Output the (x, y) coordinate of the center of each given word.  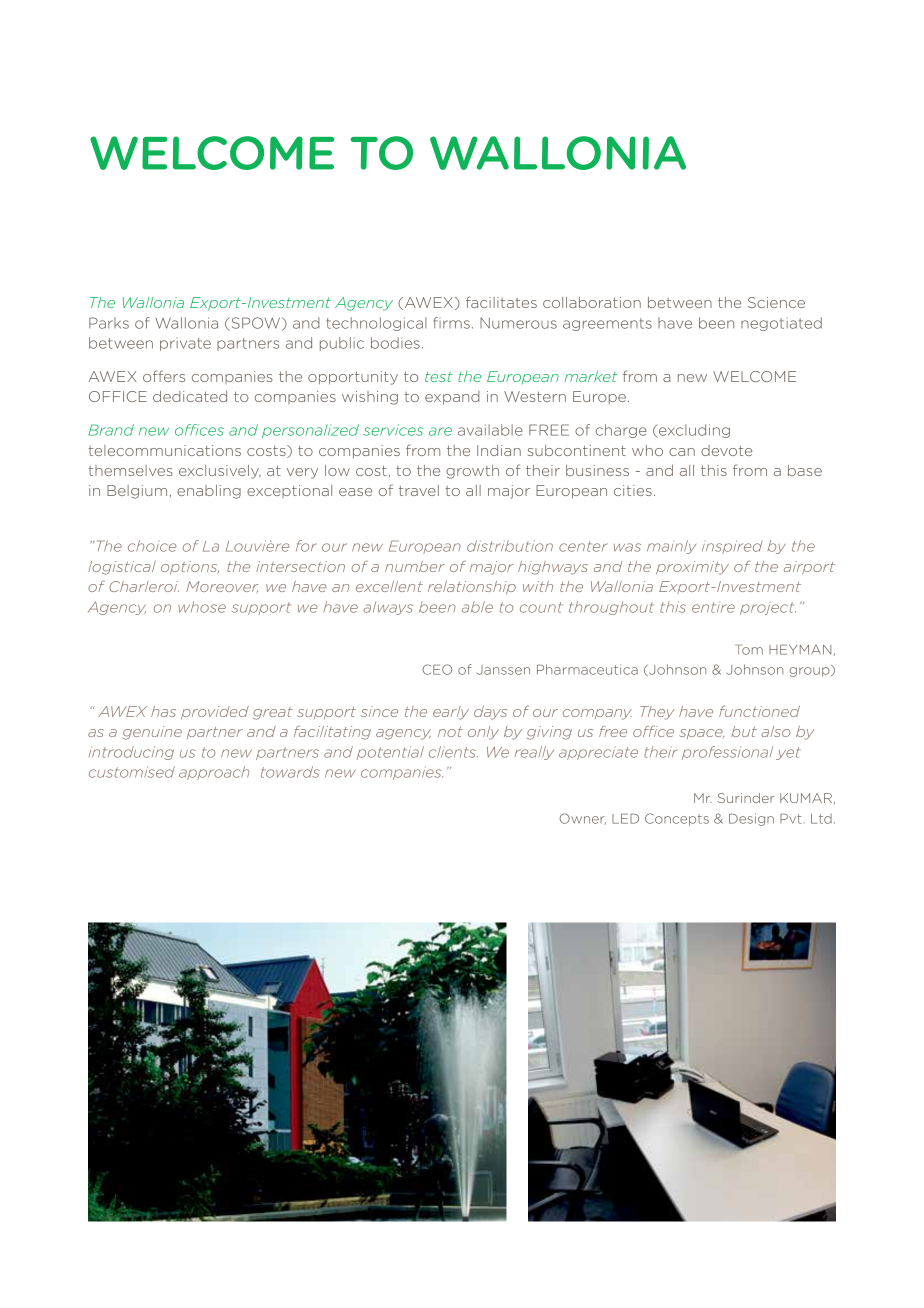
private (185, 344)
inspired (732, 547)
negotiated (781, 324)
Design (751, 819)
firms (451, 323)
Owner (582, 819)
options (190, 567)
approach (214, 773)
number (415, 566)
